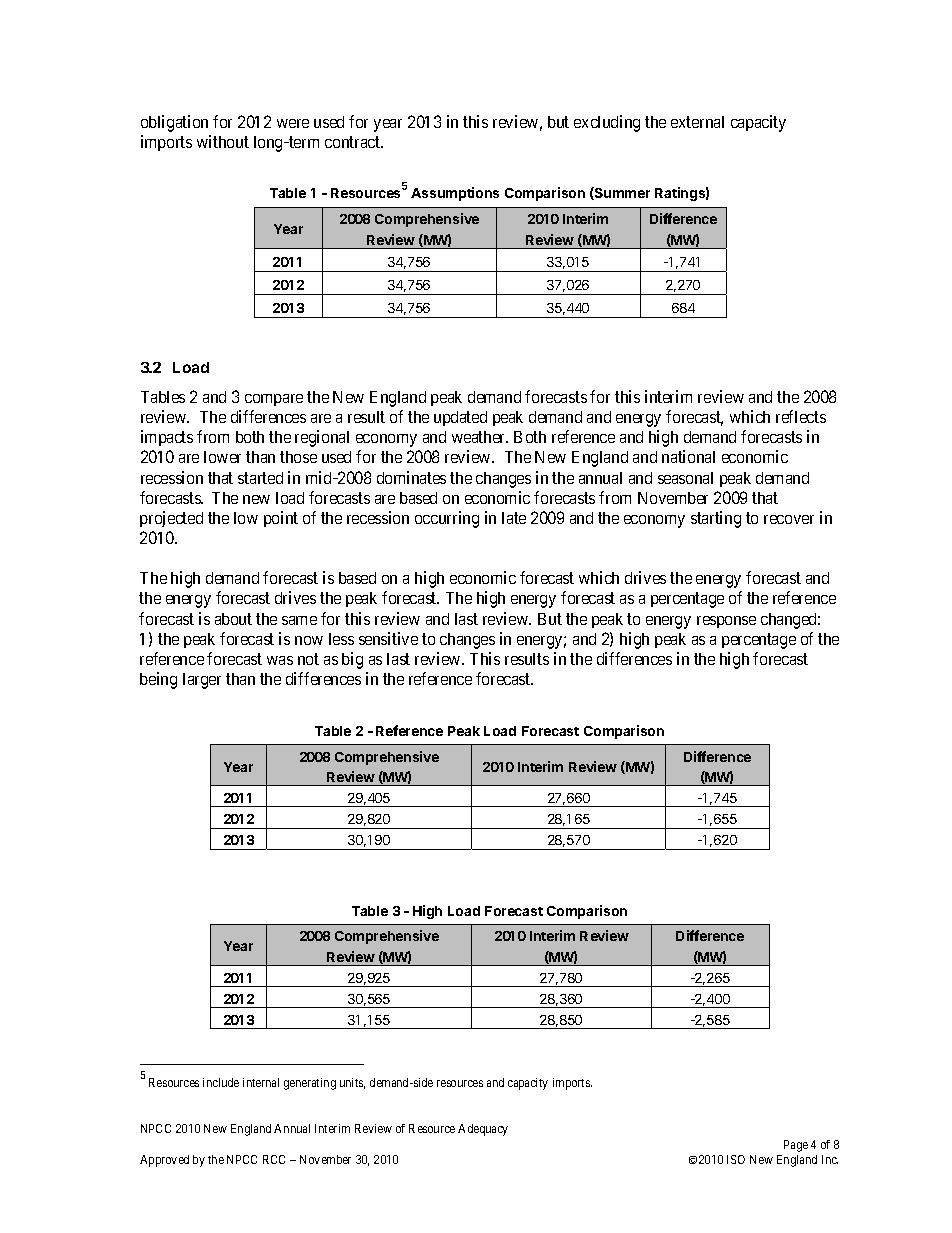 The width and height of the page is (952, 1233). What do you see at coordinates (233, 619) in the page?
I see `about` at bounding box center [233, 619].
